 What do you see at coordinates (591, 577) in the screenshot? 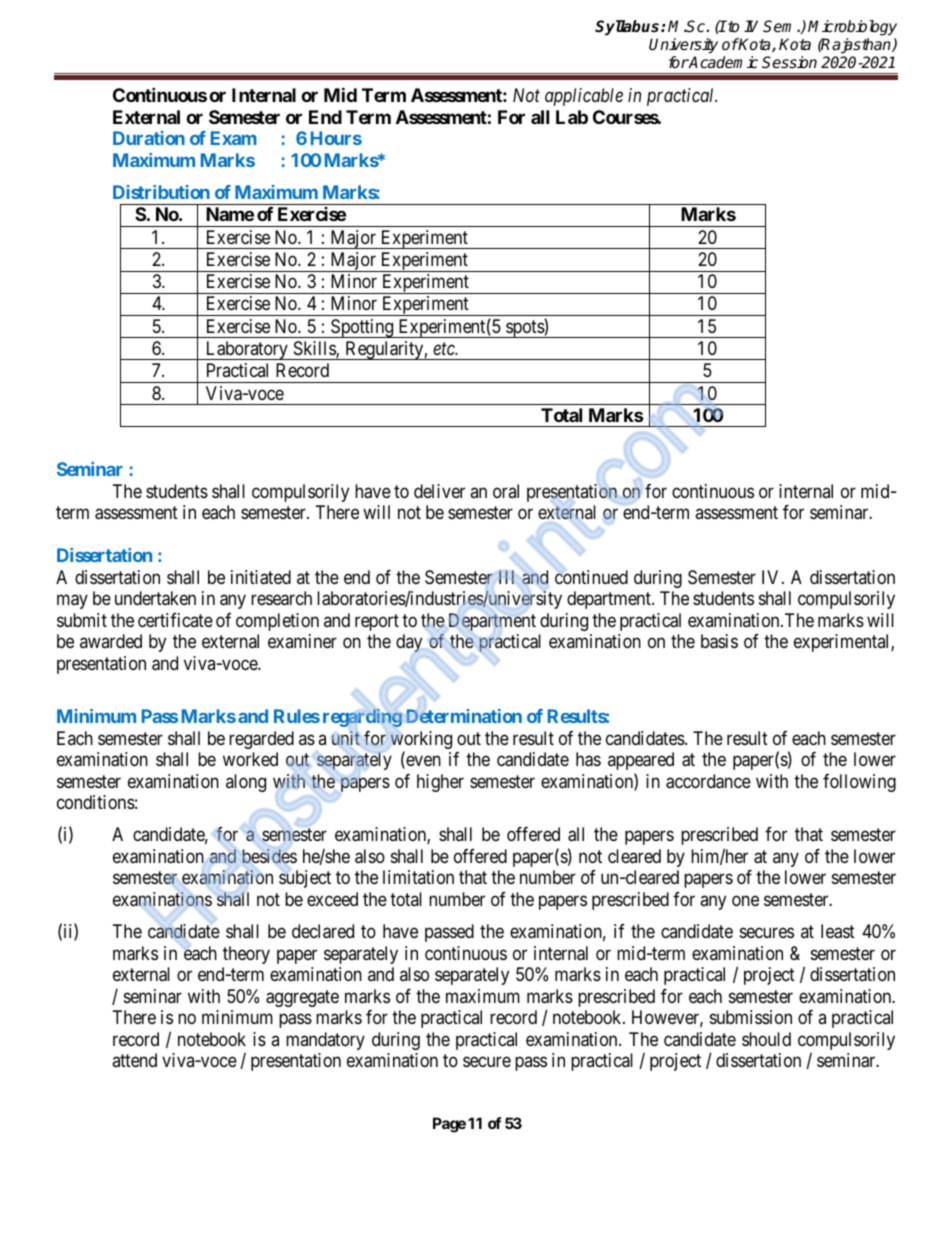
I see `continued` at bounding box center [591, 577].
